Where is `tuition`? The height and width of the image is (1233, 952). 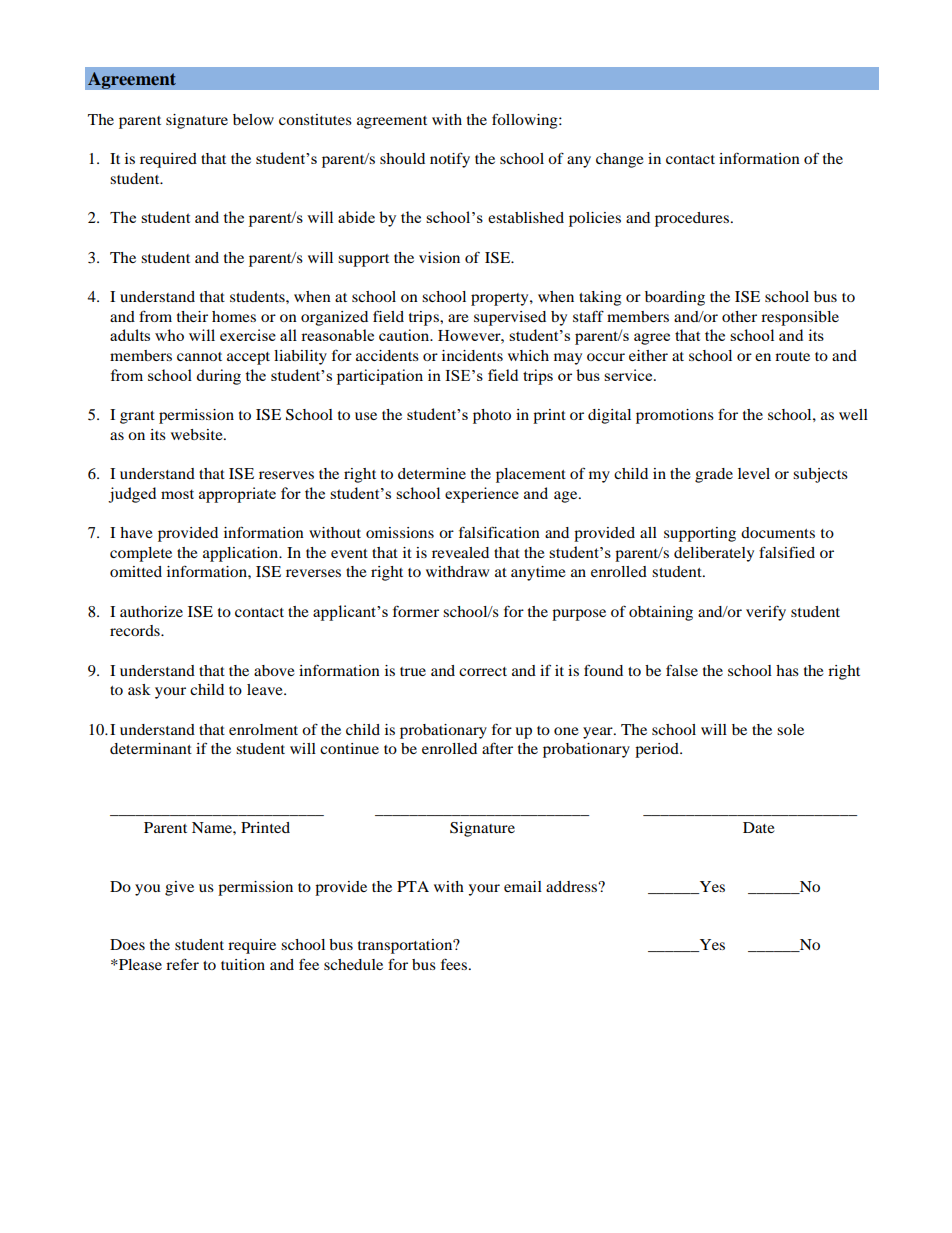 tuition is located at coordinates (243, 964).
